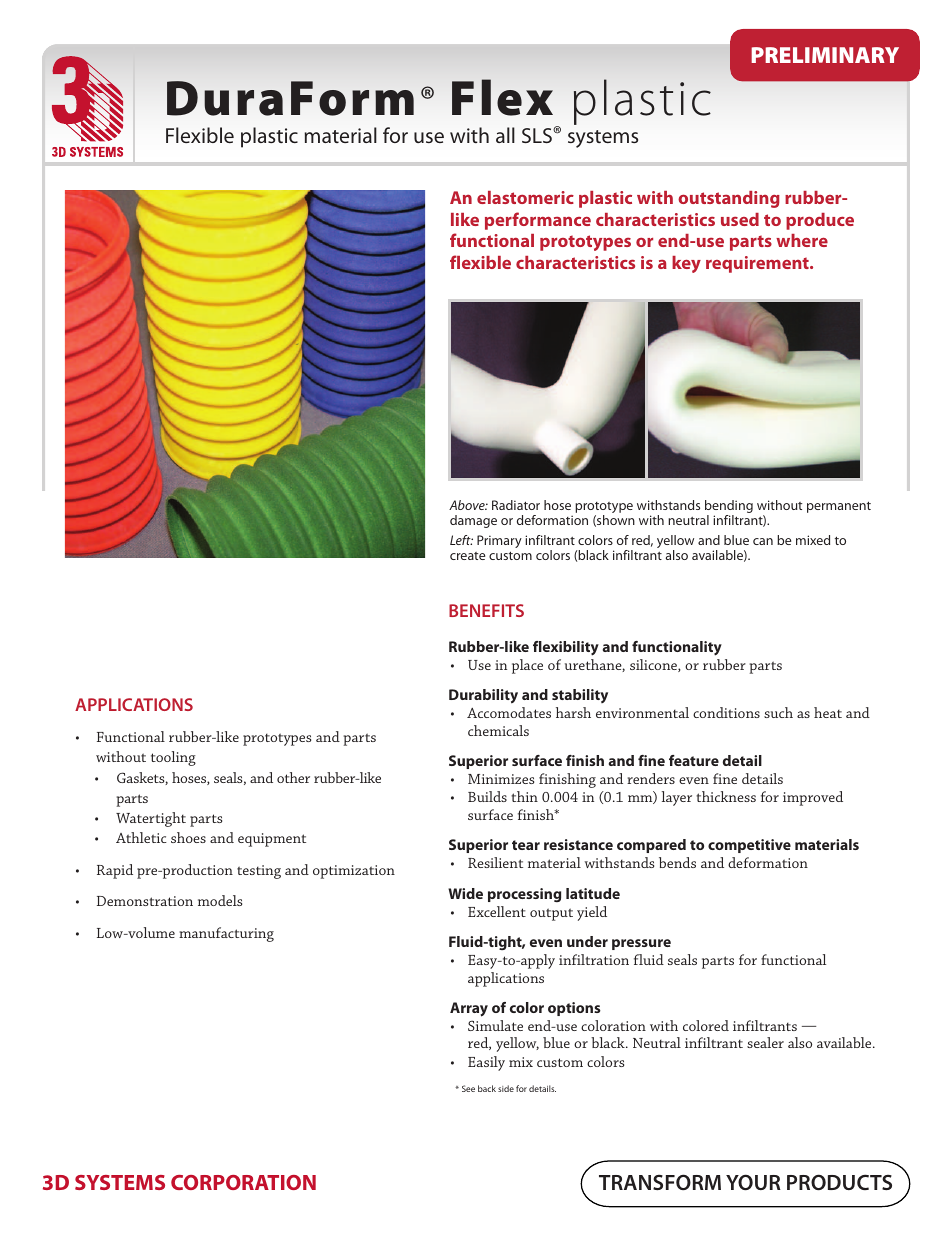  I want to click on BENEFITS, so click(486, 610).
